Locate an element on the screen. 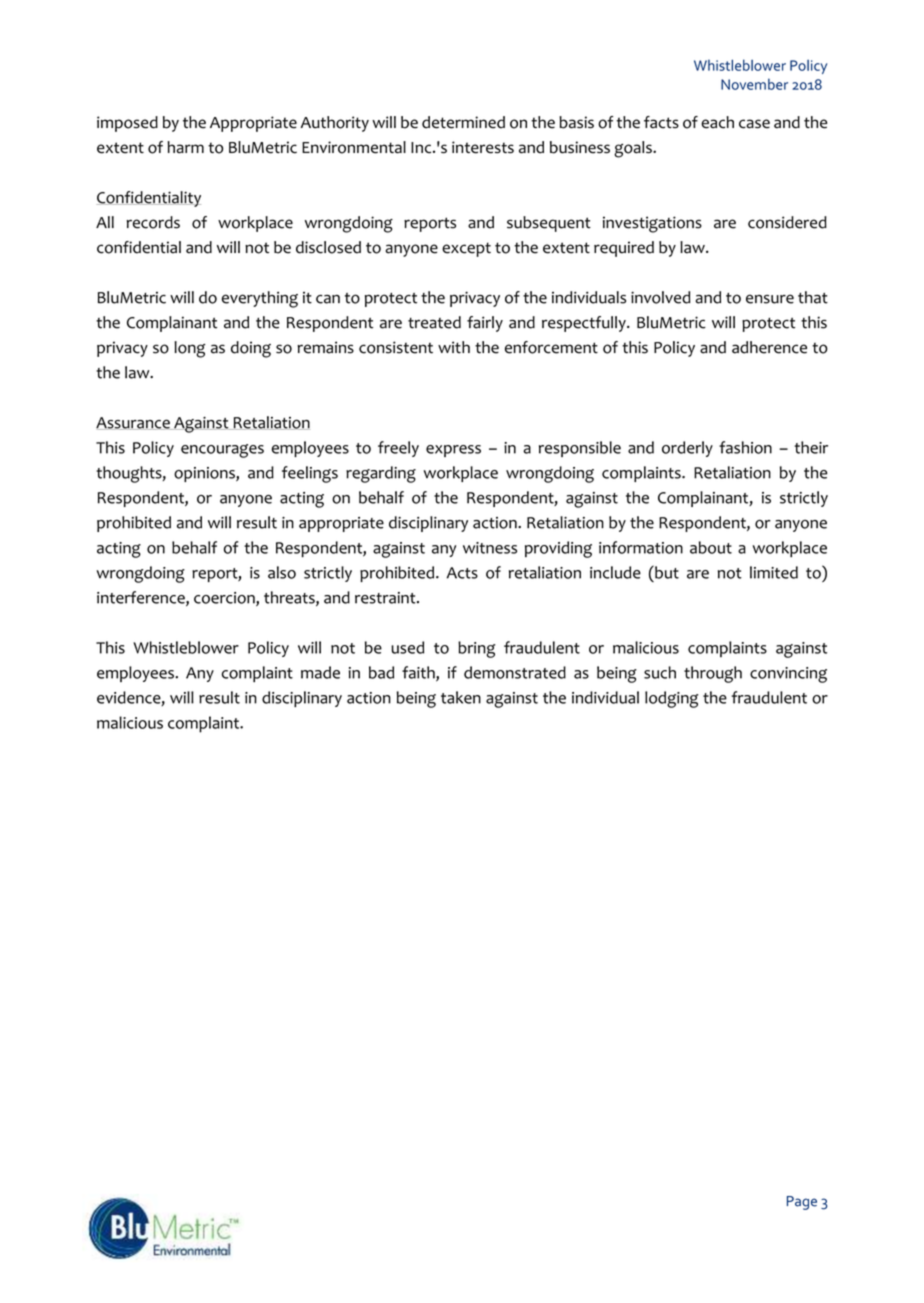 The width and height of the screenshot is (924, 1303). lodging is located at coordinates (671, 699).
